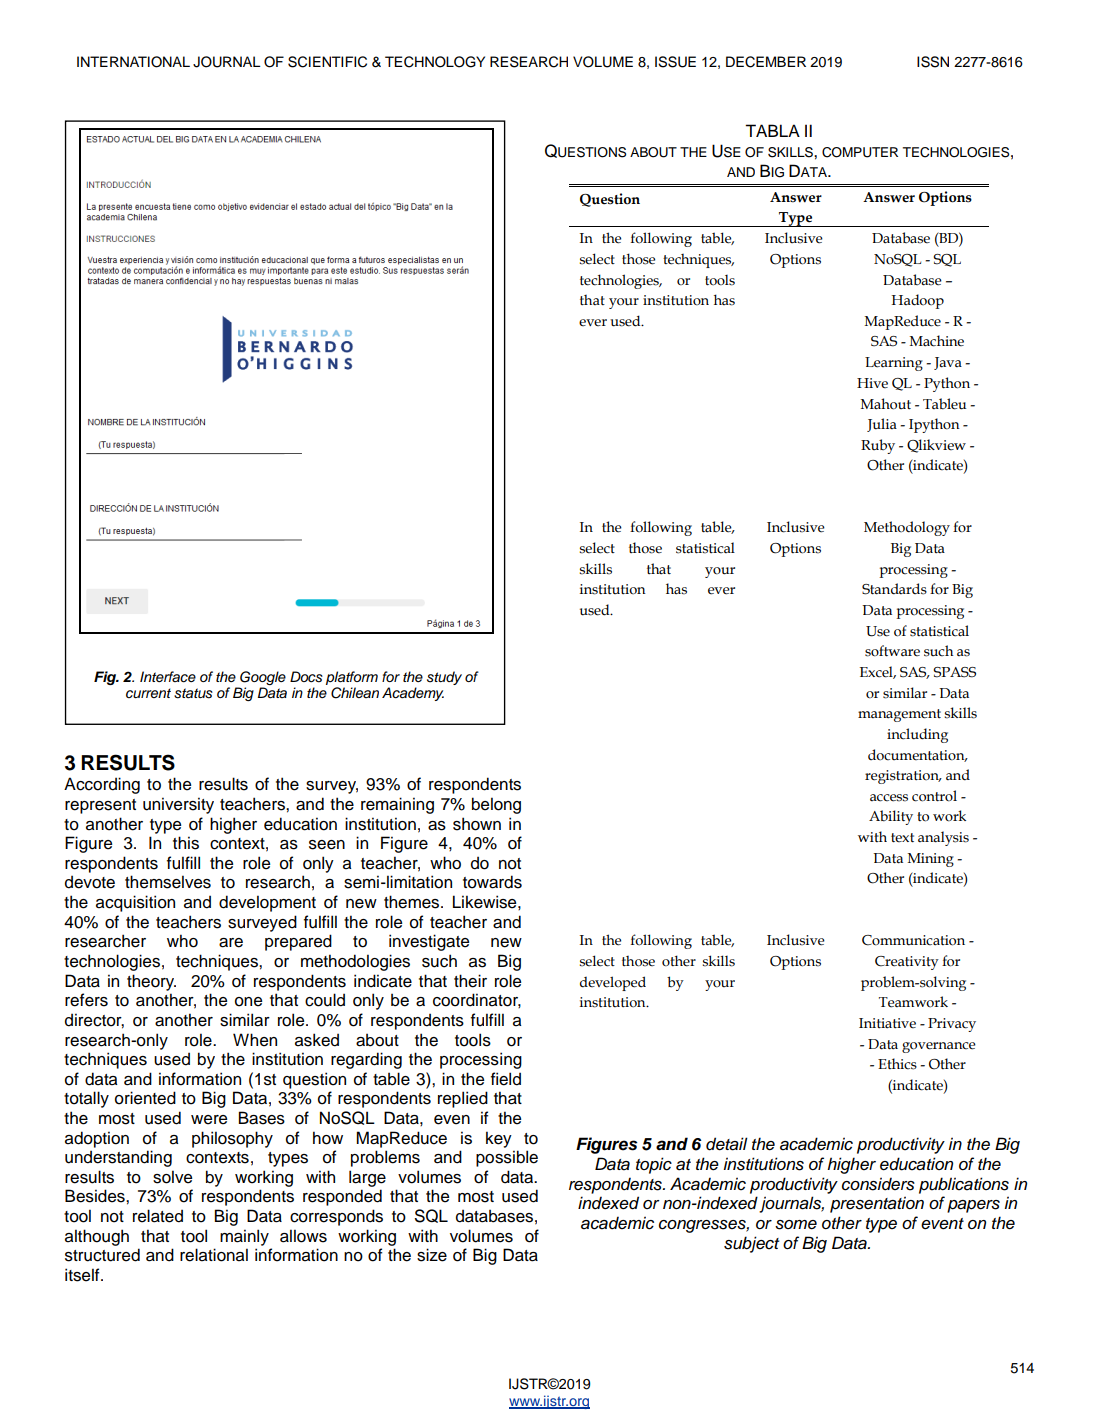  What do you see at coordinates (878, 446) in the screenshot?
I see `Ruby` at bounding box center [878, 446].
